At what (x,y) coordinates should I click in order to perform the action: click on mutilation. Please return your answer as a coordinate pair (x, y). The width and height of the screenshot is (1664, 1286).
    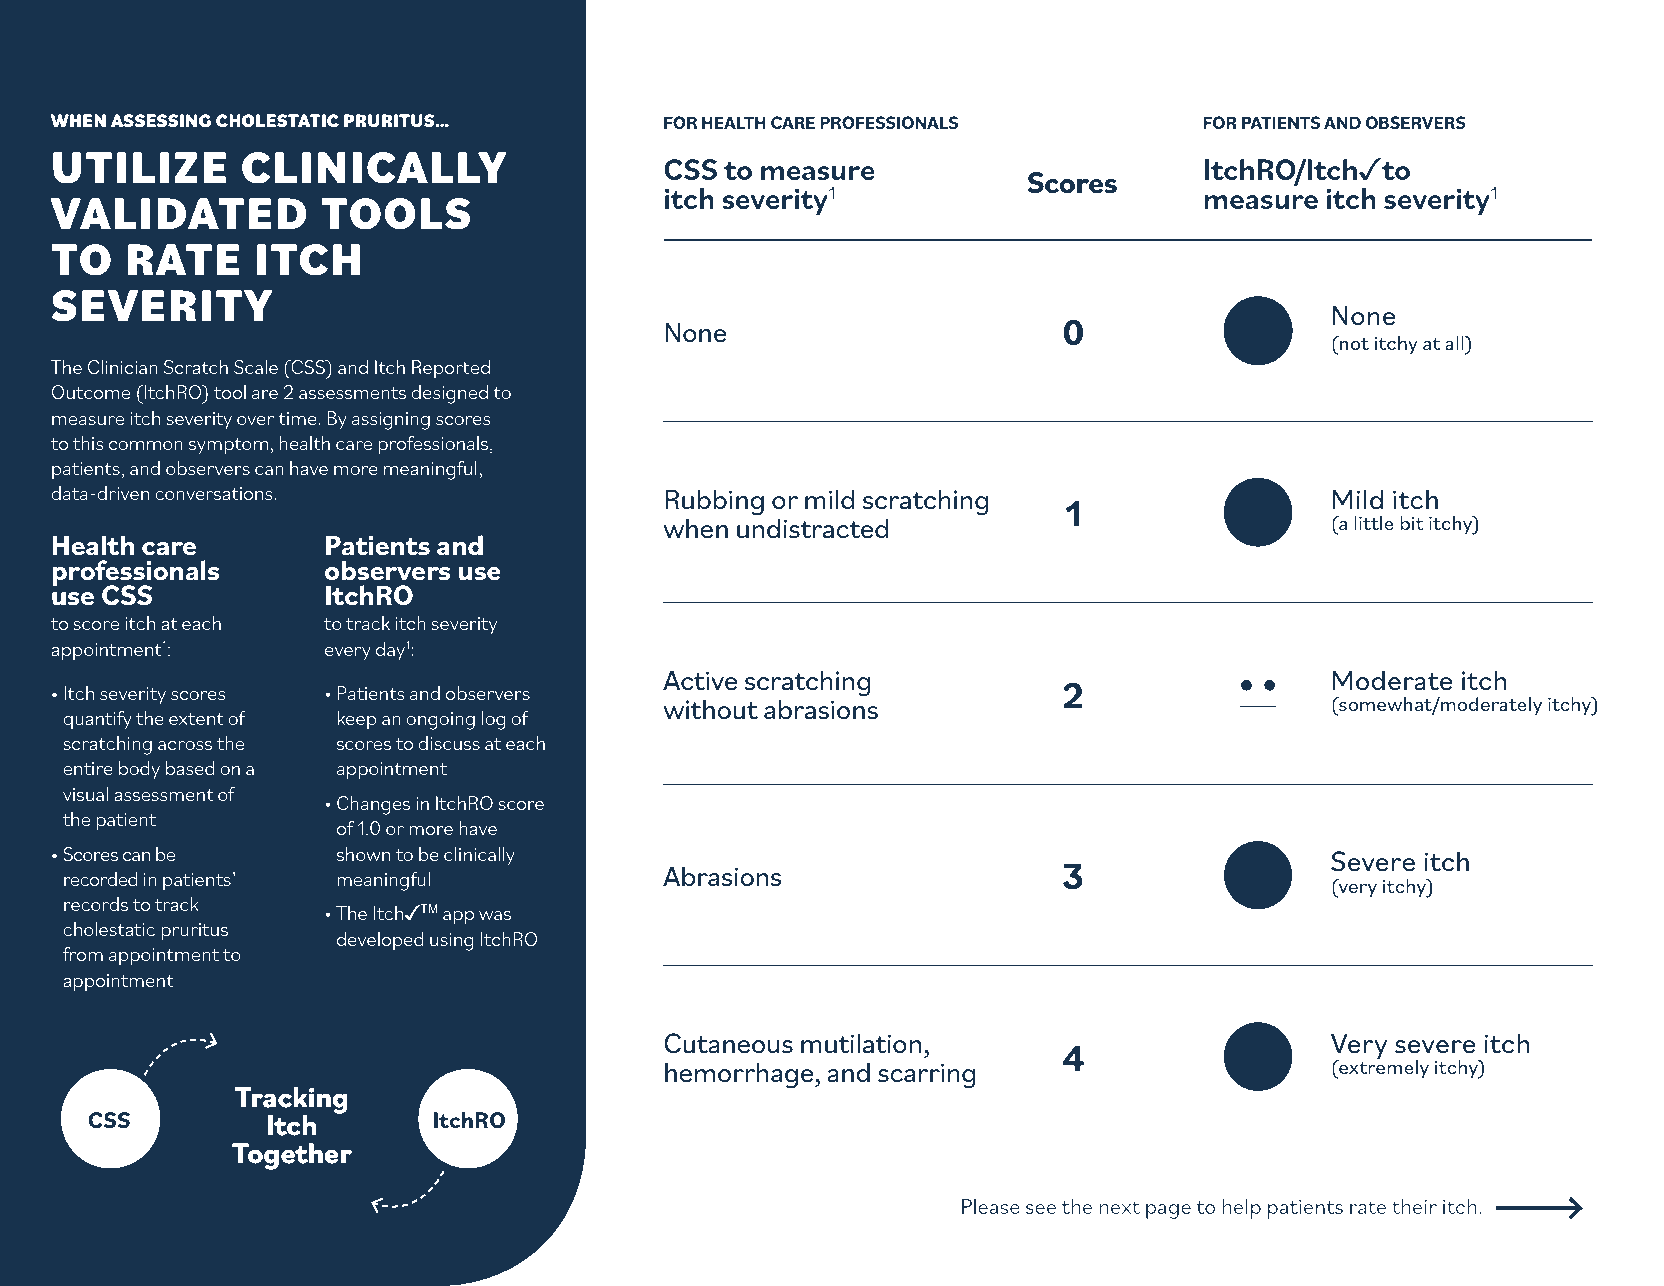
    Looking at the image, I should click on (861, 1043).
